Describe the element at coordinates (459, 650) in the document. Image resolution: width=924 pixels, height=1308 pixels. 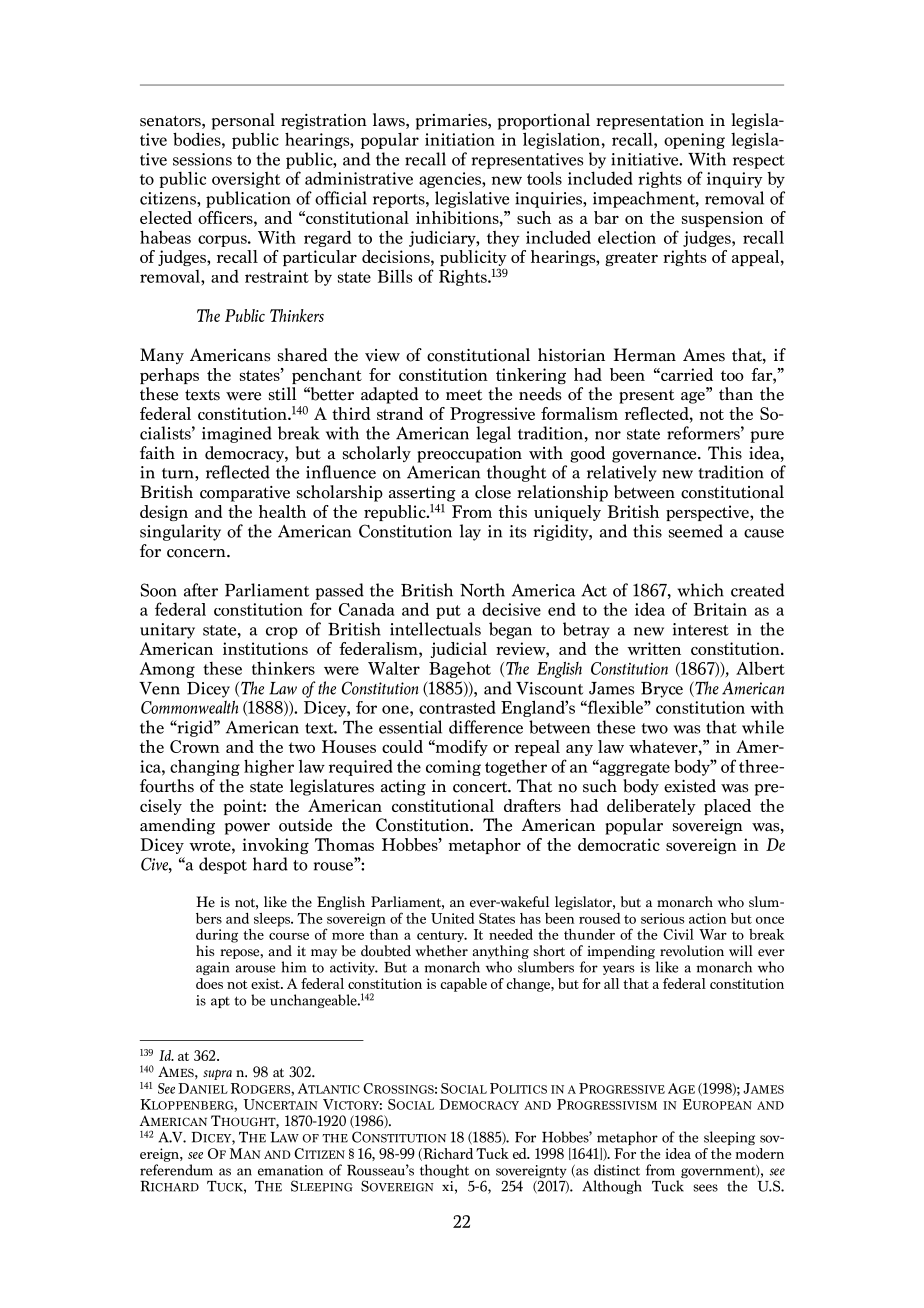
I see `judicial` at that location.
